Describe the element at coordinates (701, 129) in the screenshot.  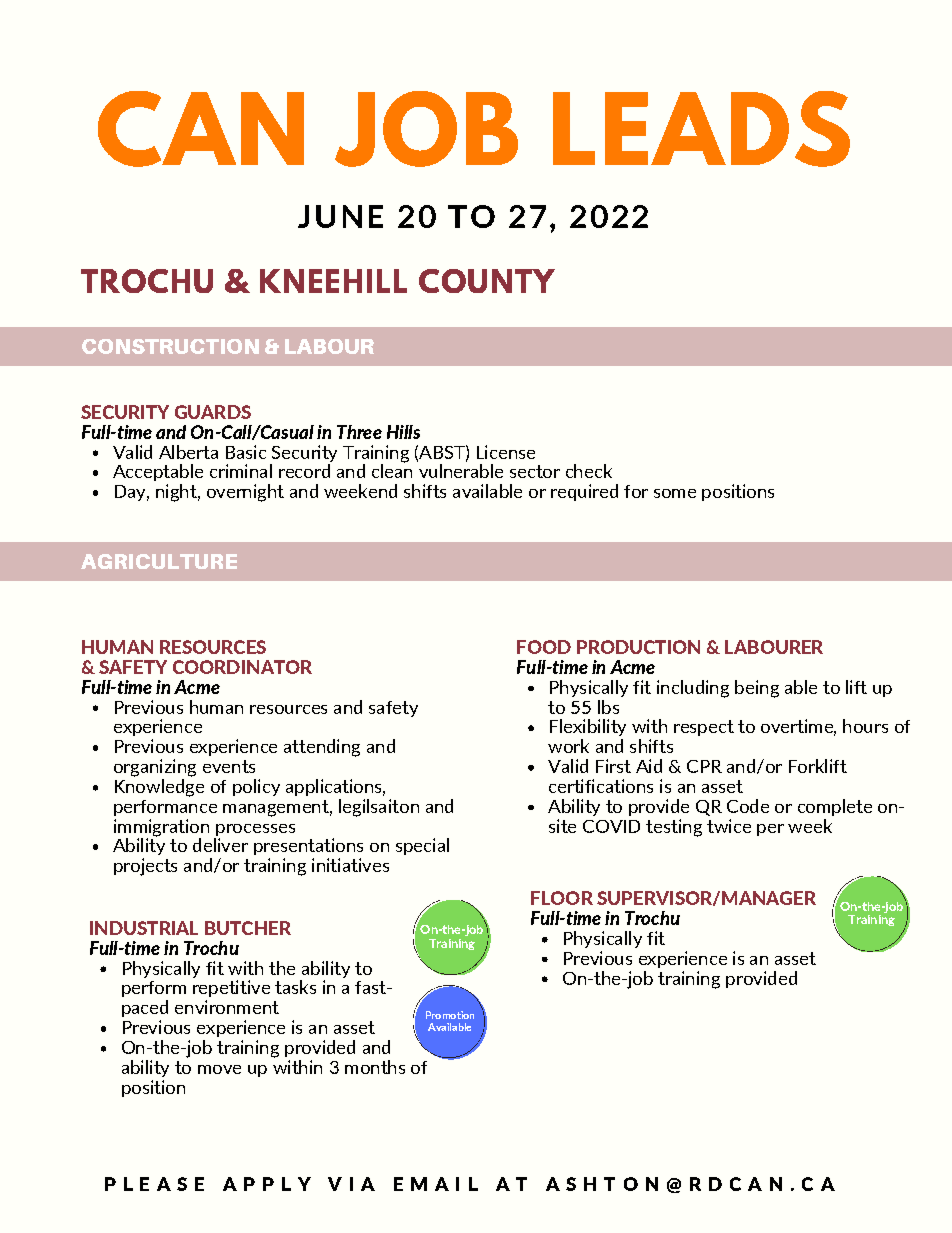
I see `LEADS` at that location.
